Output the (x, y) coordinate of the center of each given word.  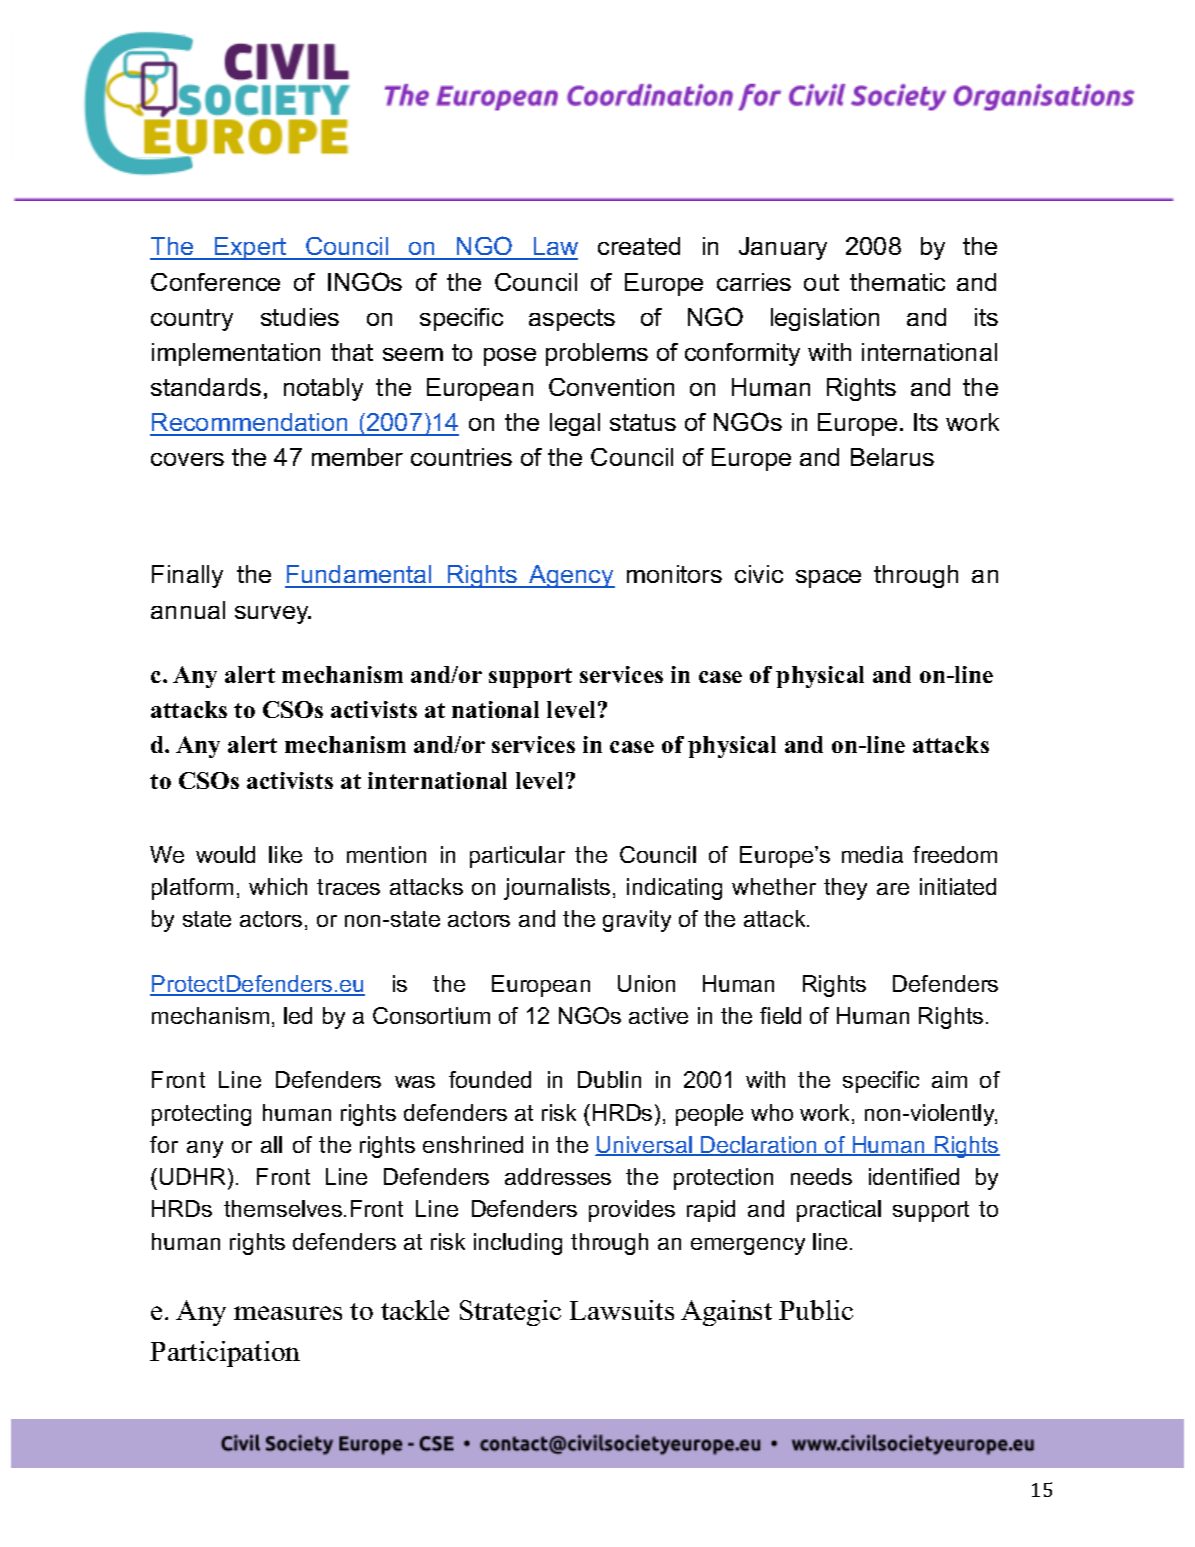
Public (816, 1310)
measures (288, 1313)
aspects (572, 320)
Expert (251, 248)
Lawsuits (622, 1310)
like (285, 854)
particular (517, 857)
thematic (897, 282)
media (872, 854)
